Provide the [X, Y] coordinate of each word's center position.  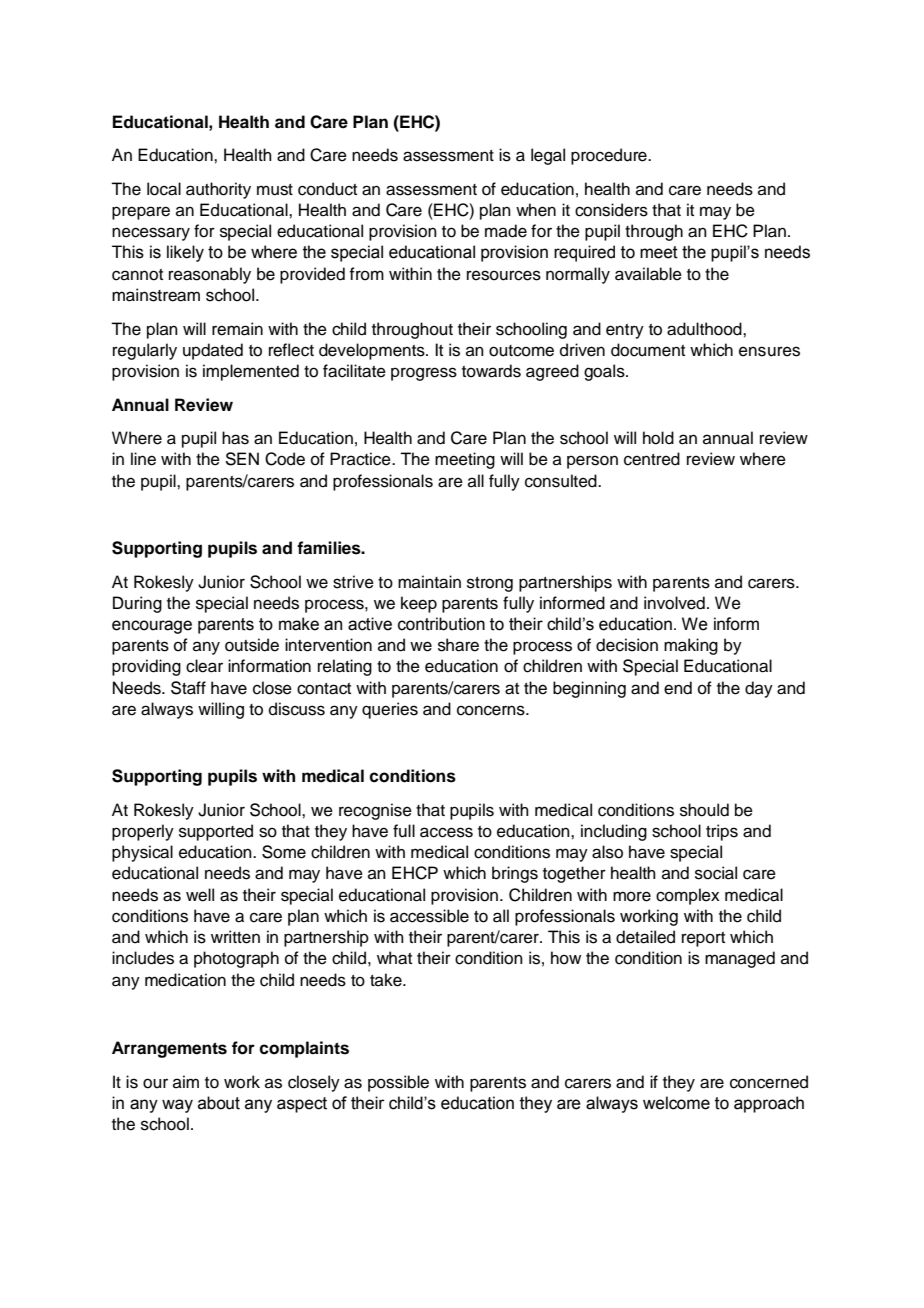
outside [252, 645]
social [716, 873]
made [506, 231]
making [691, 646]
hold [658, 438]
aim [186, 1081]
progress [424, 374]
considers [611, 210]
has [235, 438]
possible [398, 1083]
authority [218, 190]
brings [515, 874]
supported [216, 832]
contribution [441, 624]
